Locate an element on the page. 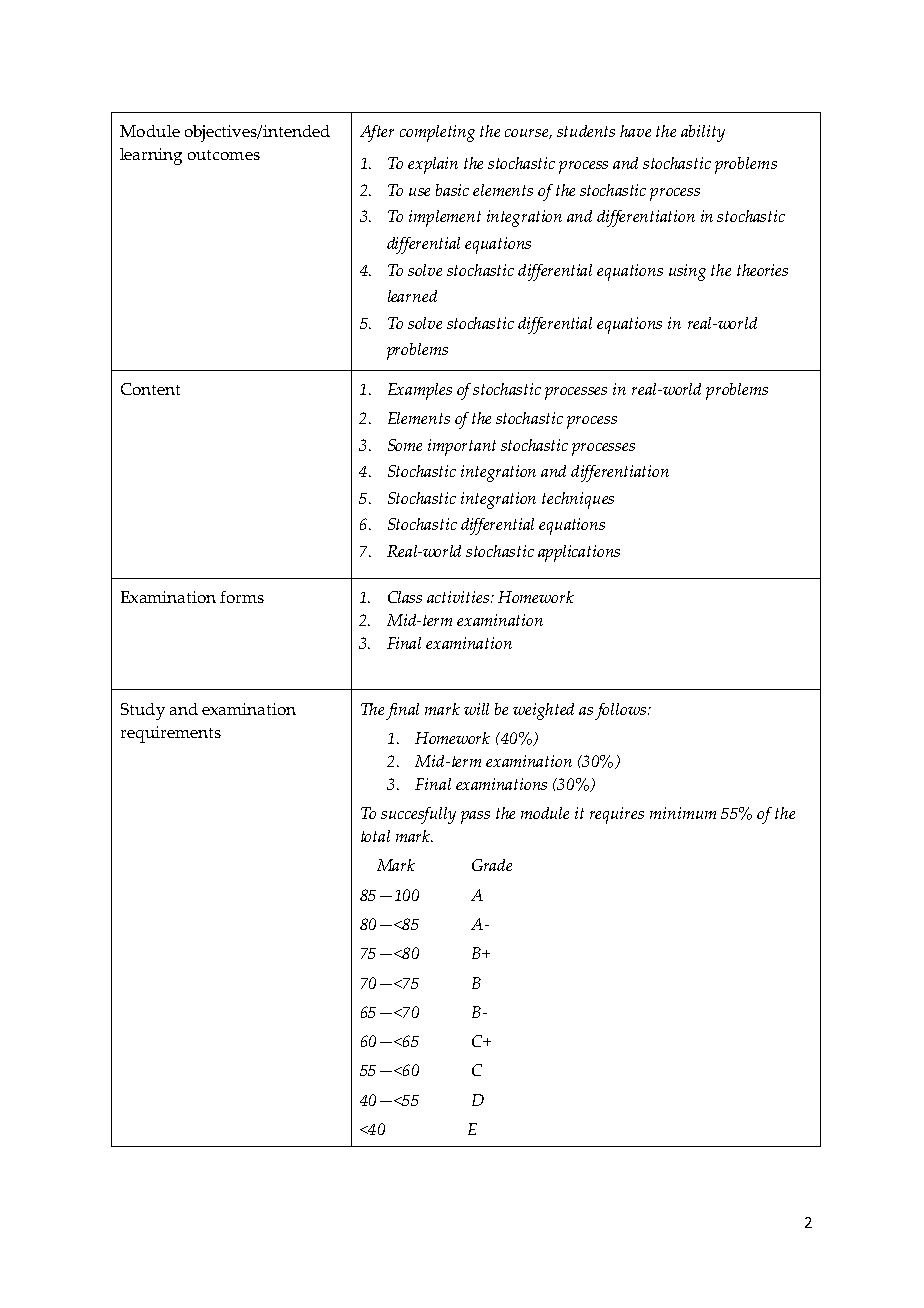 The width and height of the page is (924, 1308). outcomes is located at coordinates (224, 155).
